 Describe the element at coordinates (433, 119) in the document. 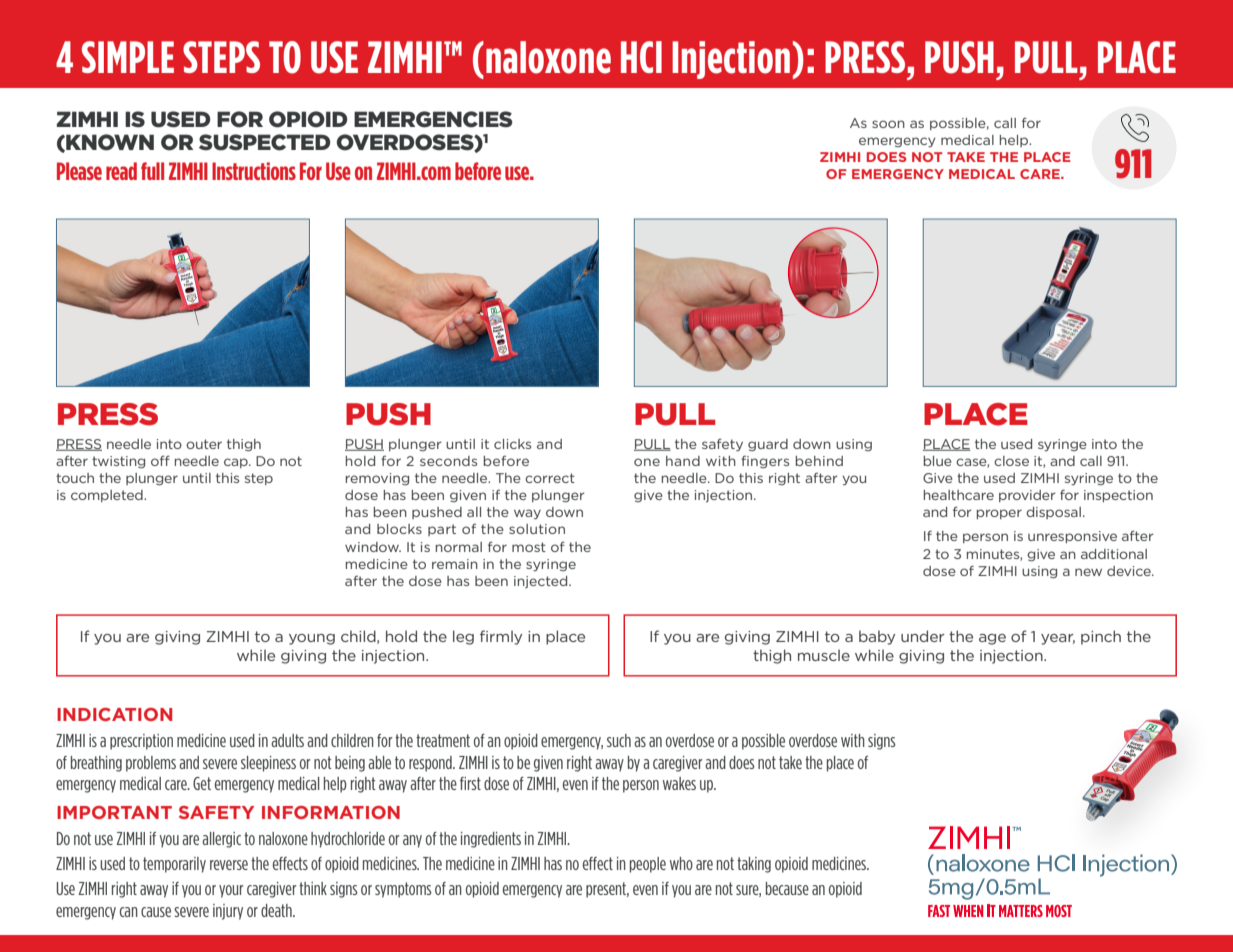

I see `EMERGENCIES` at that location.
